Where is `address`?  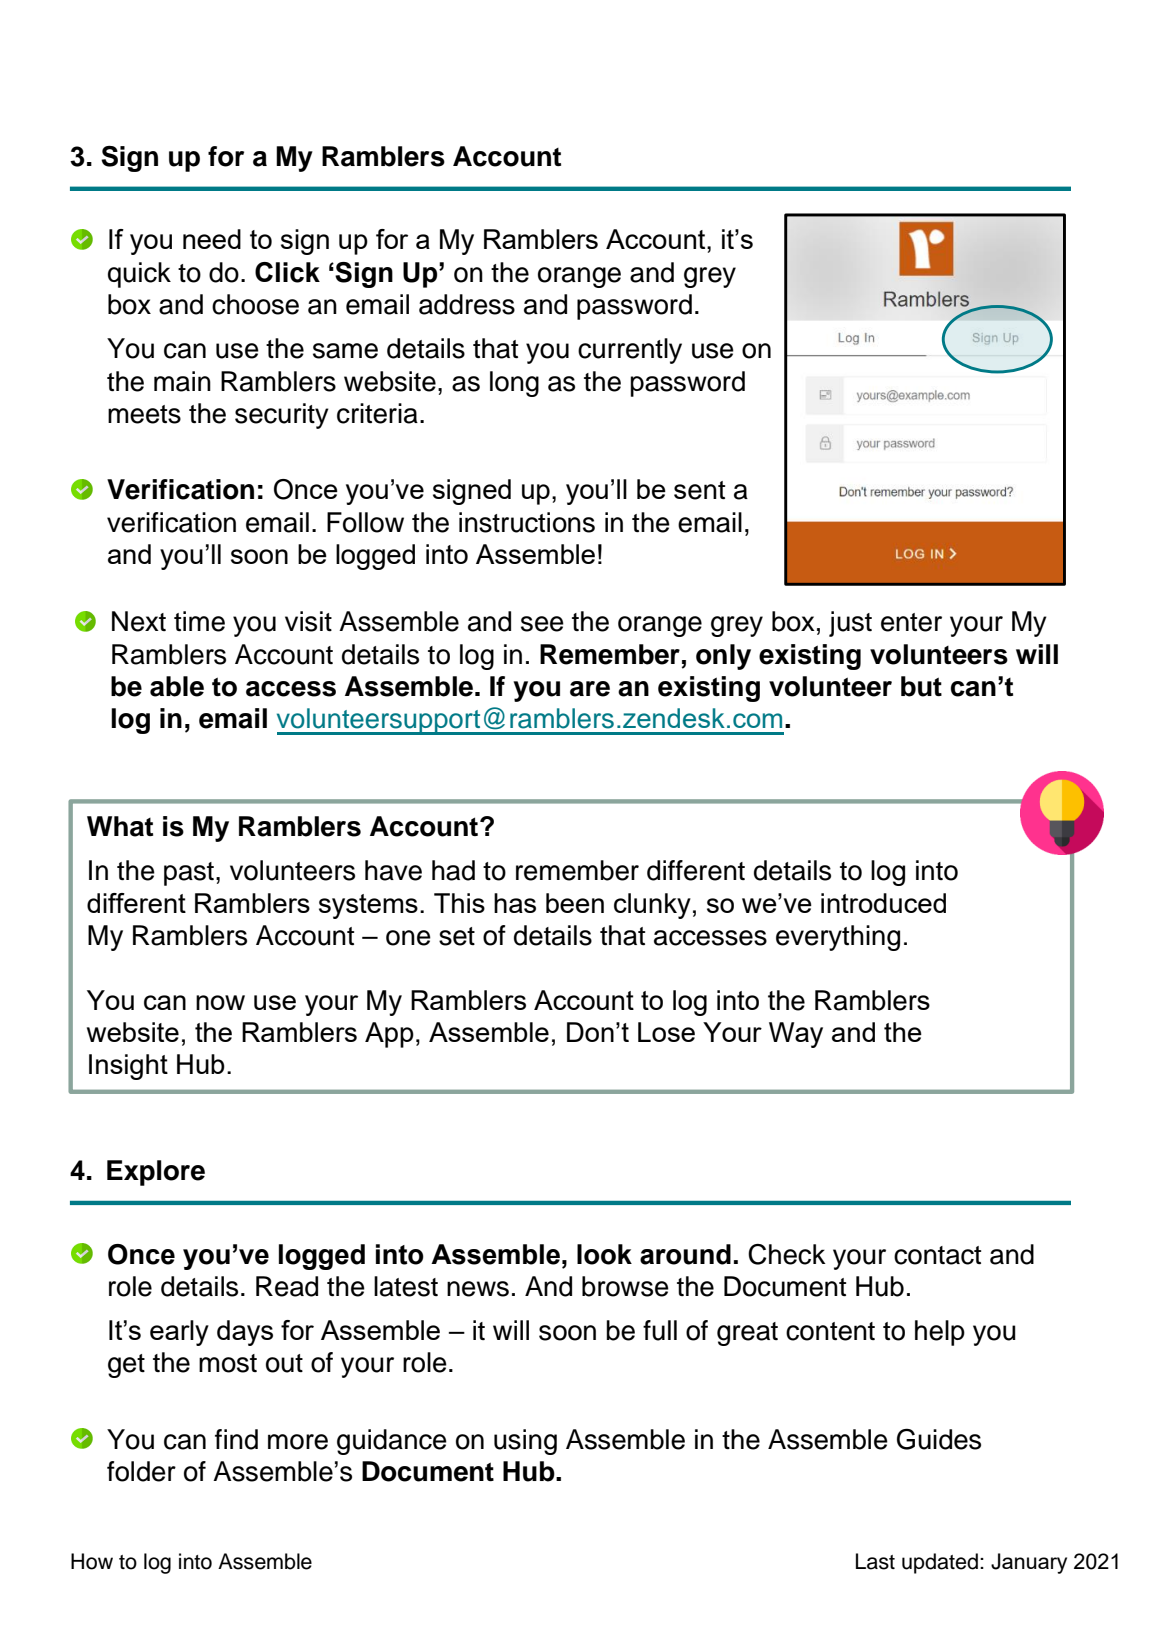
address is located at coordinates (467, 304).
